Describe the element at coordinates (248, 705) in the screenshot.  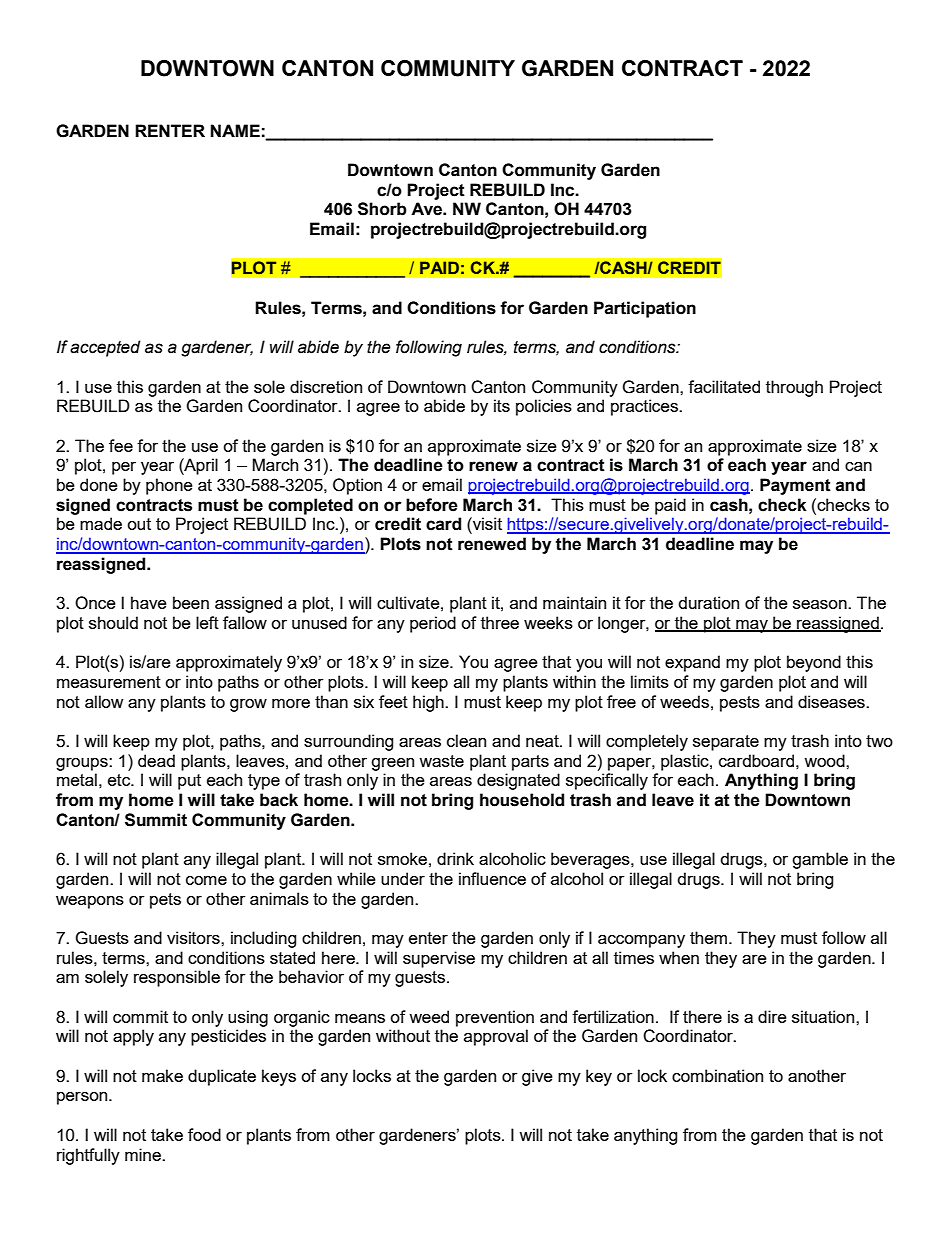
I see `grow` at that location.
